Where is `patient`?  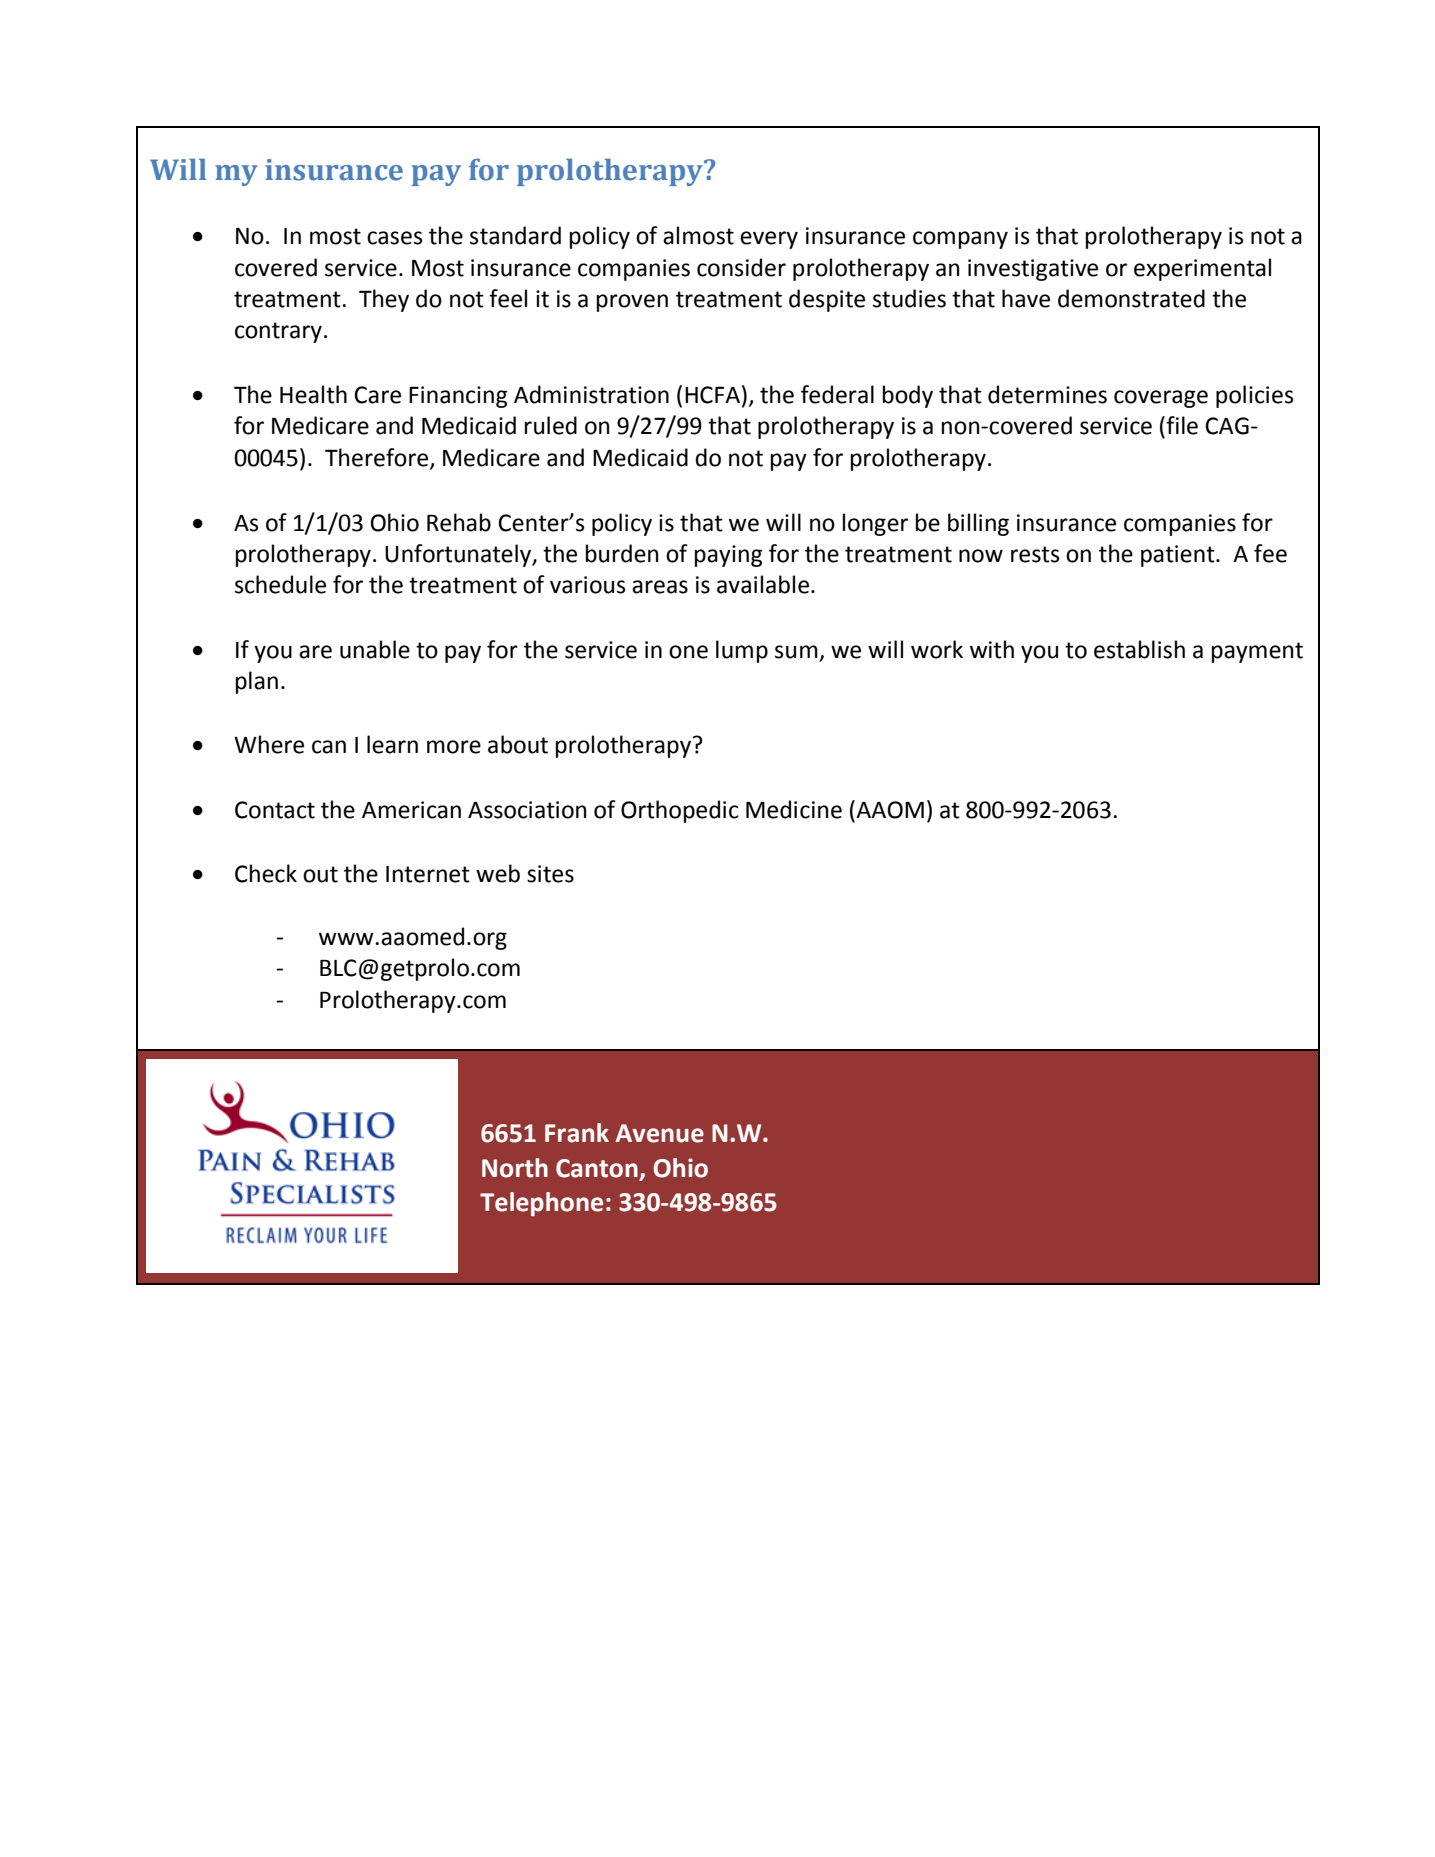
patient is located at coordinates (1179, 556).
